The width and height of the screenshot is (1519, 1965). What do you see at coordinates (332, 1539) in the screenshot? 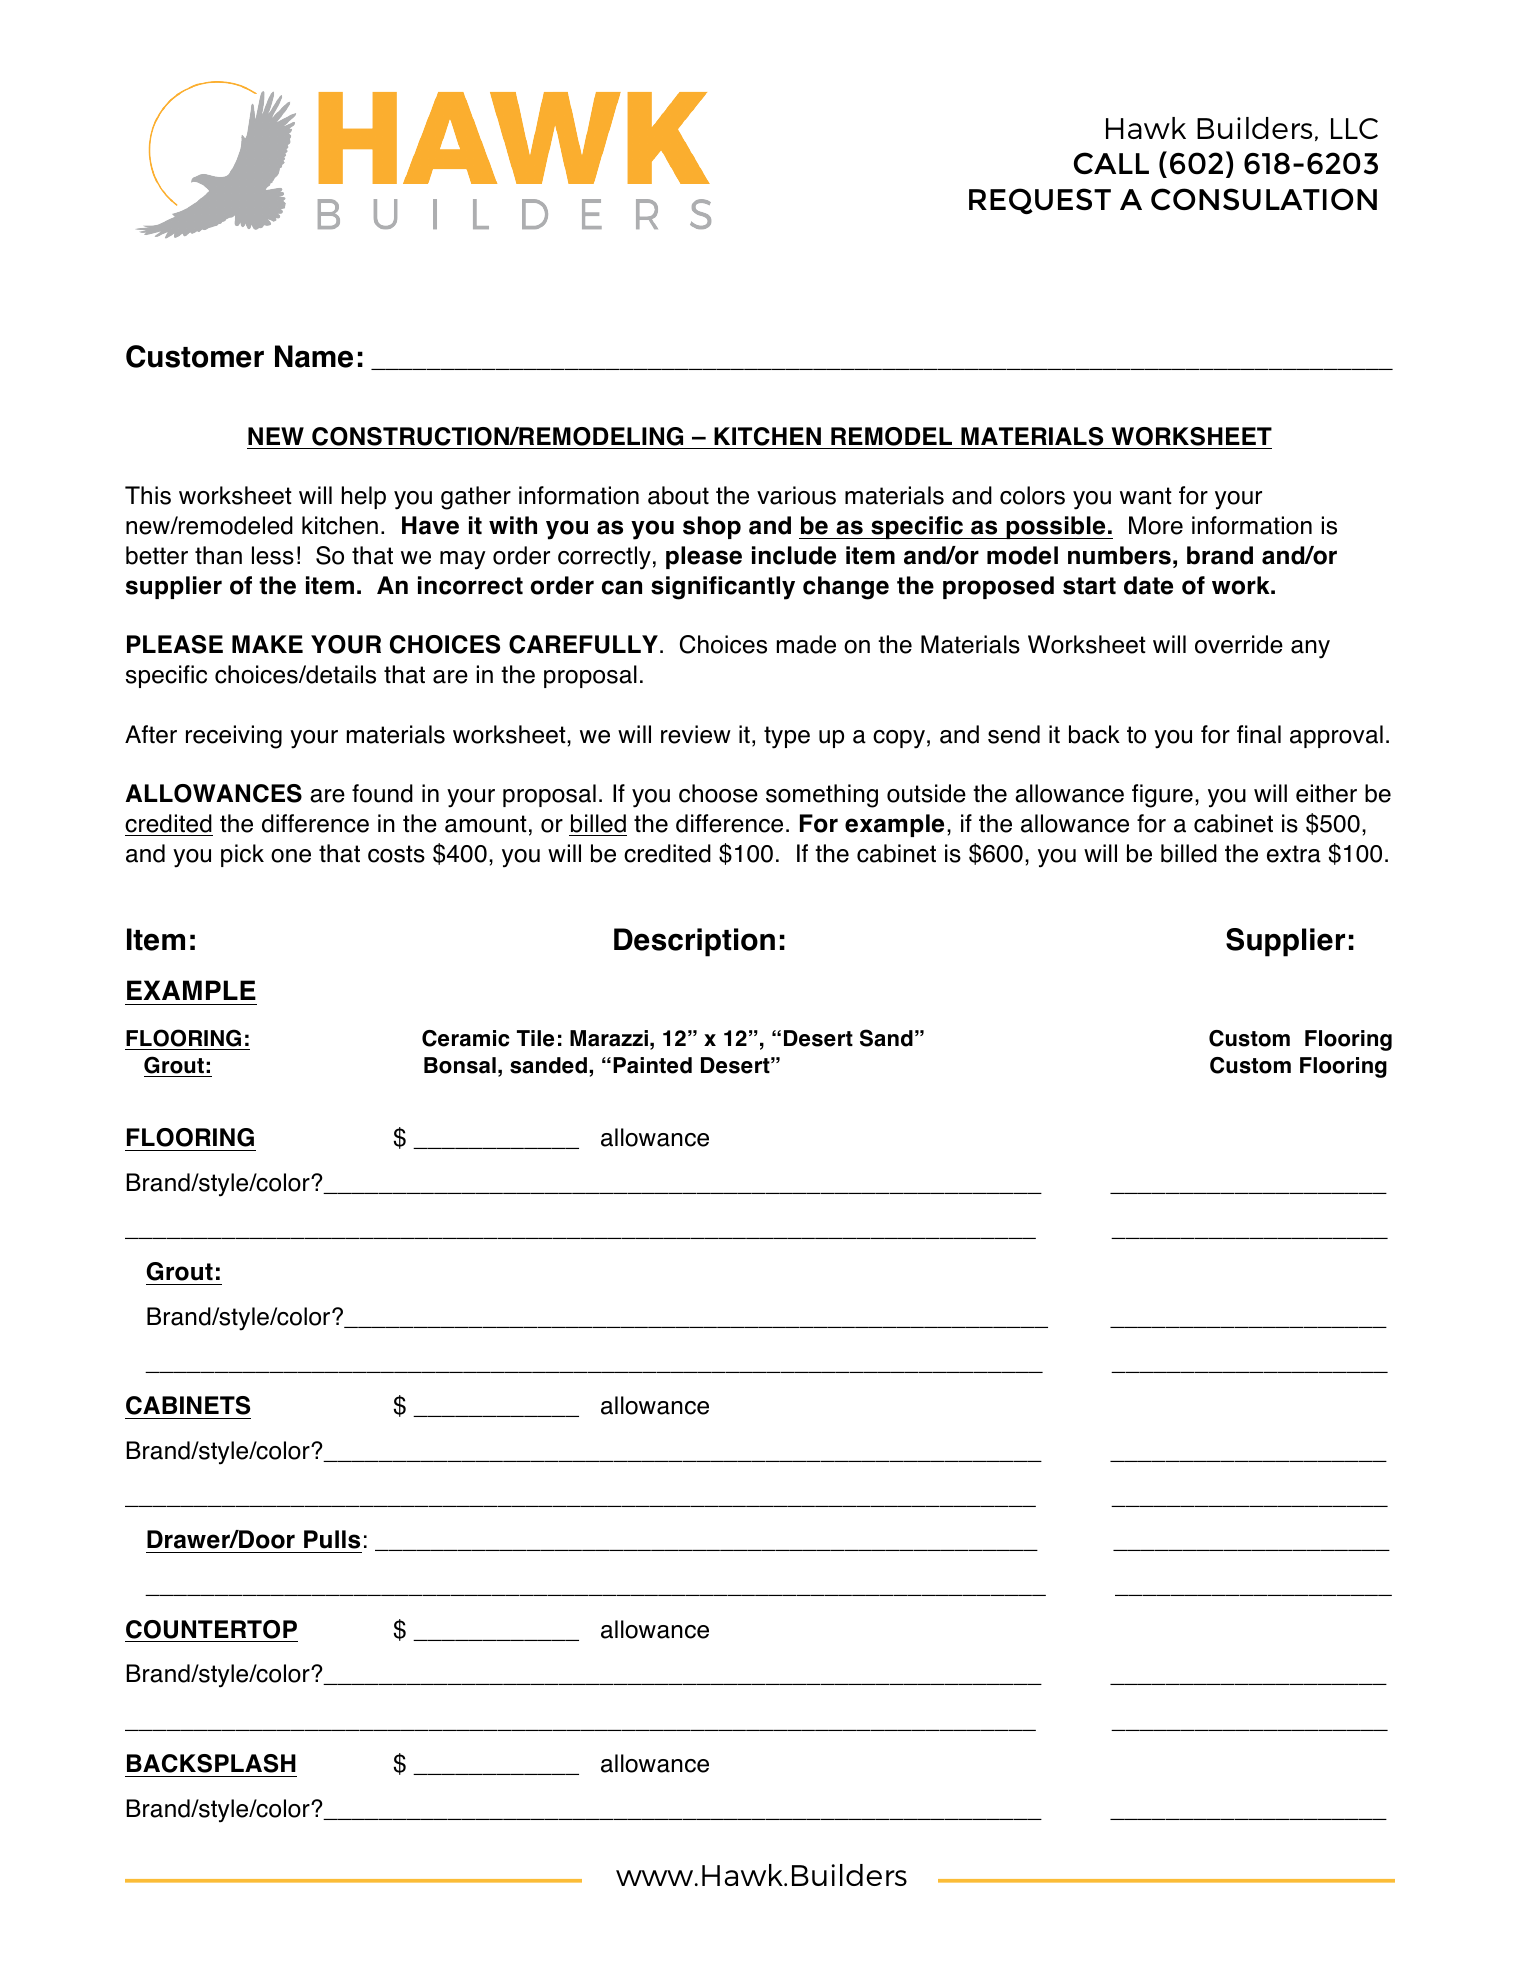
I see `Pulls` at bounding box center [332, 1539].
